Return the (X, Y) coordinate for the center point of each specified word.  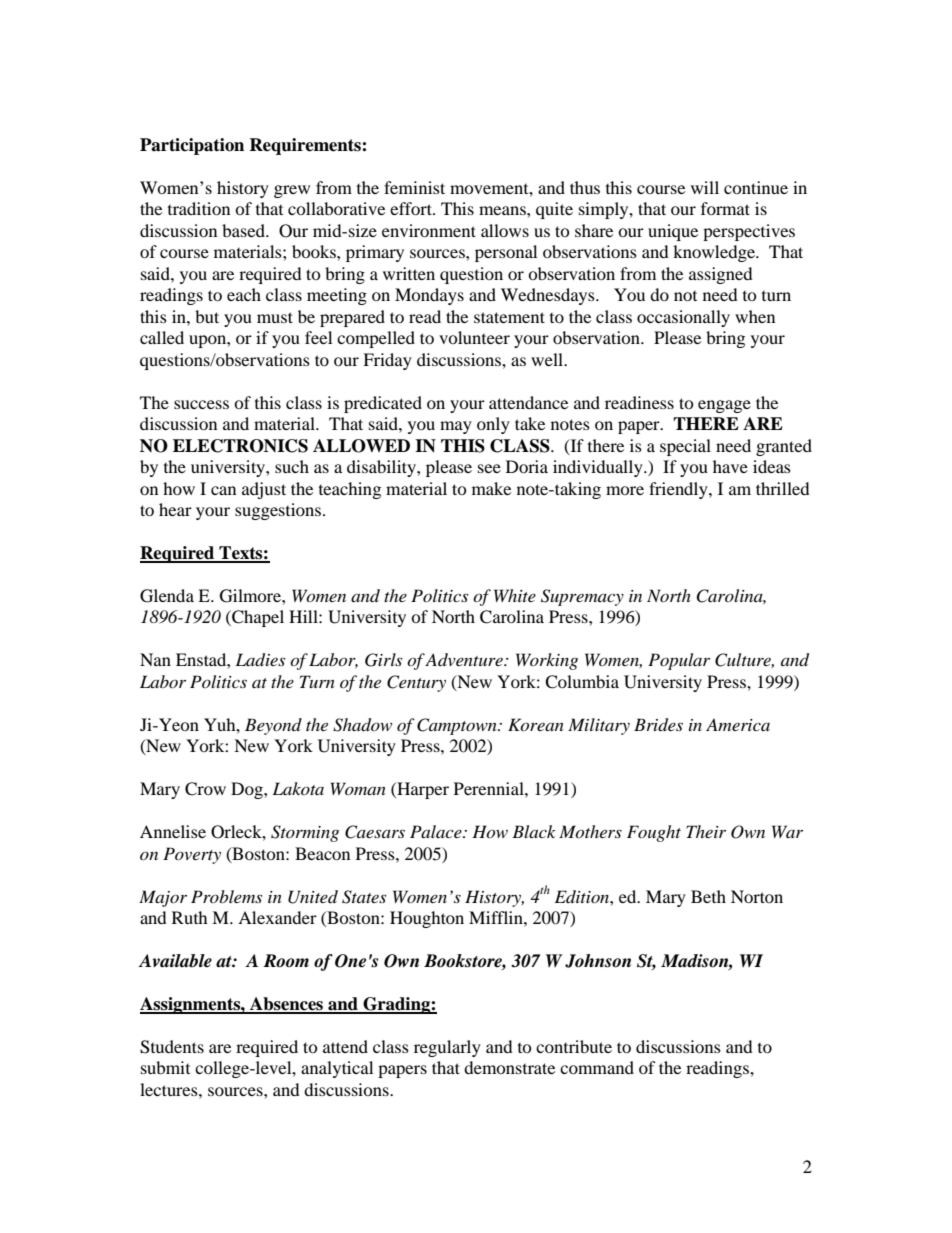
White (515, 595)
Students (172, 1047)
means (503, 210)
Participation (192, 146)
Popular (679, 661)
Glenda (167, 596)
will (705, 187)
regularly (447, 1048)
